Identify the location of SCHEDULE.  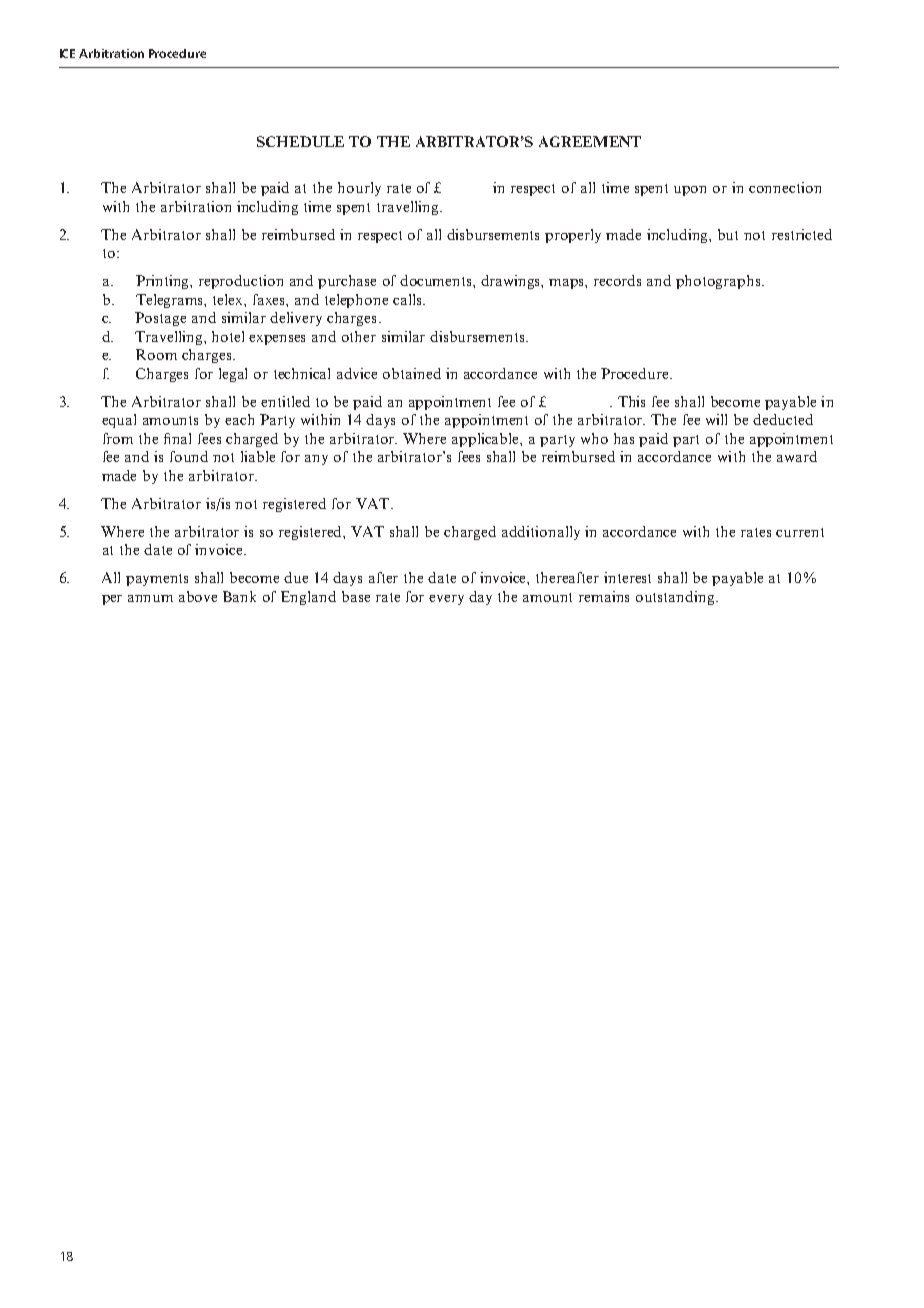
(300, 141).
